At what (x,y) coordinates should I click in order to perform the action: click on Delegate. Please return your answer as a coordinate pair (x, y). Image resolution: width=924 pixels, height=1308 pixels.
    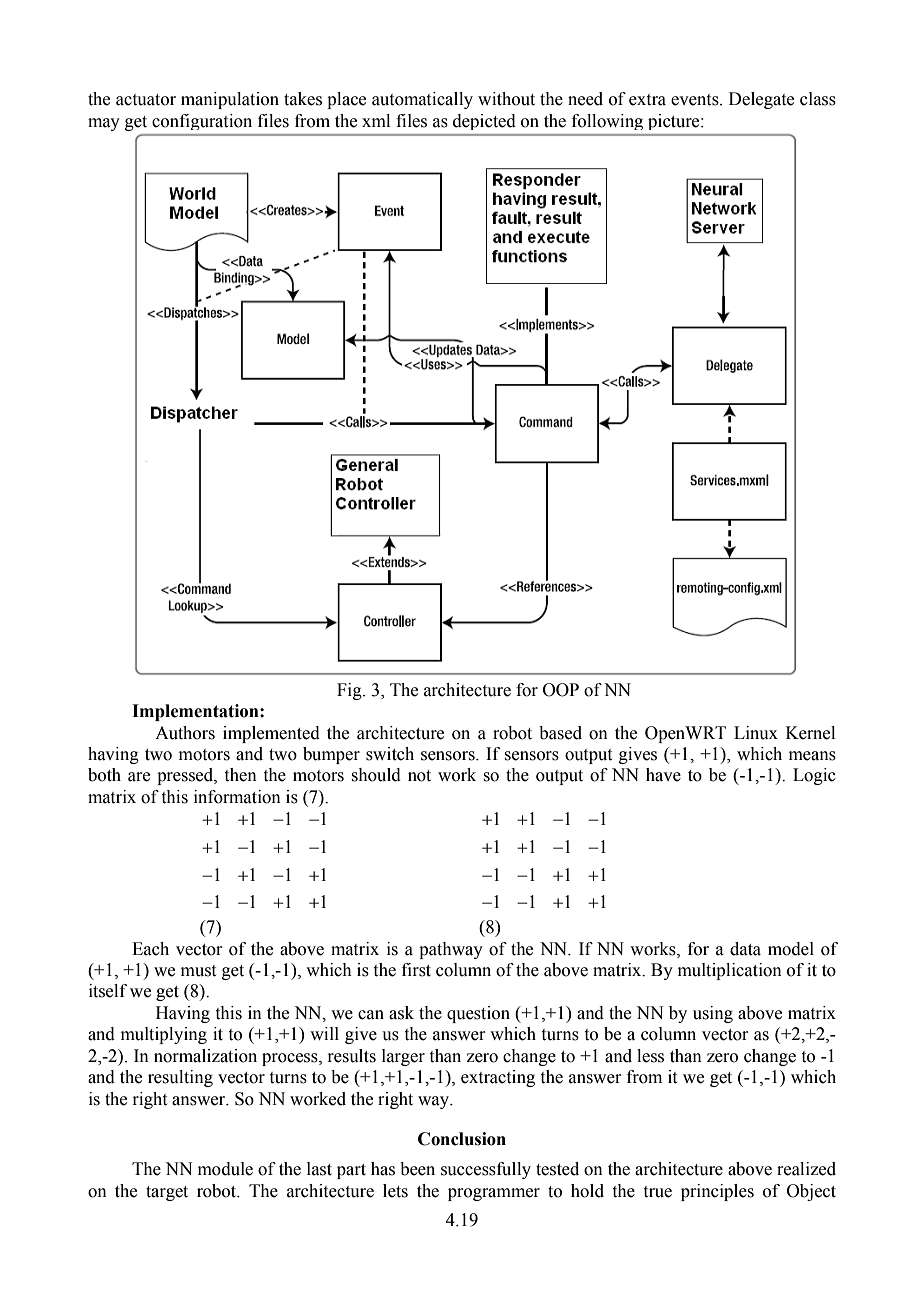
    Looking at the image, I should click on (761, 100).
